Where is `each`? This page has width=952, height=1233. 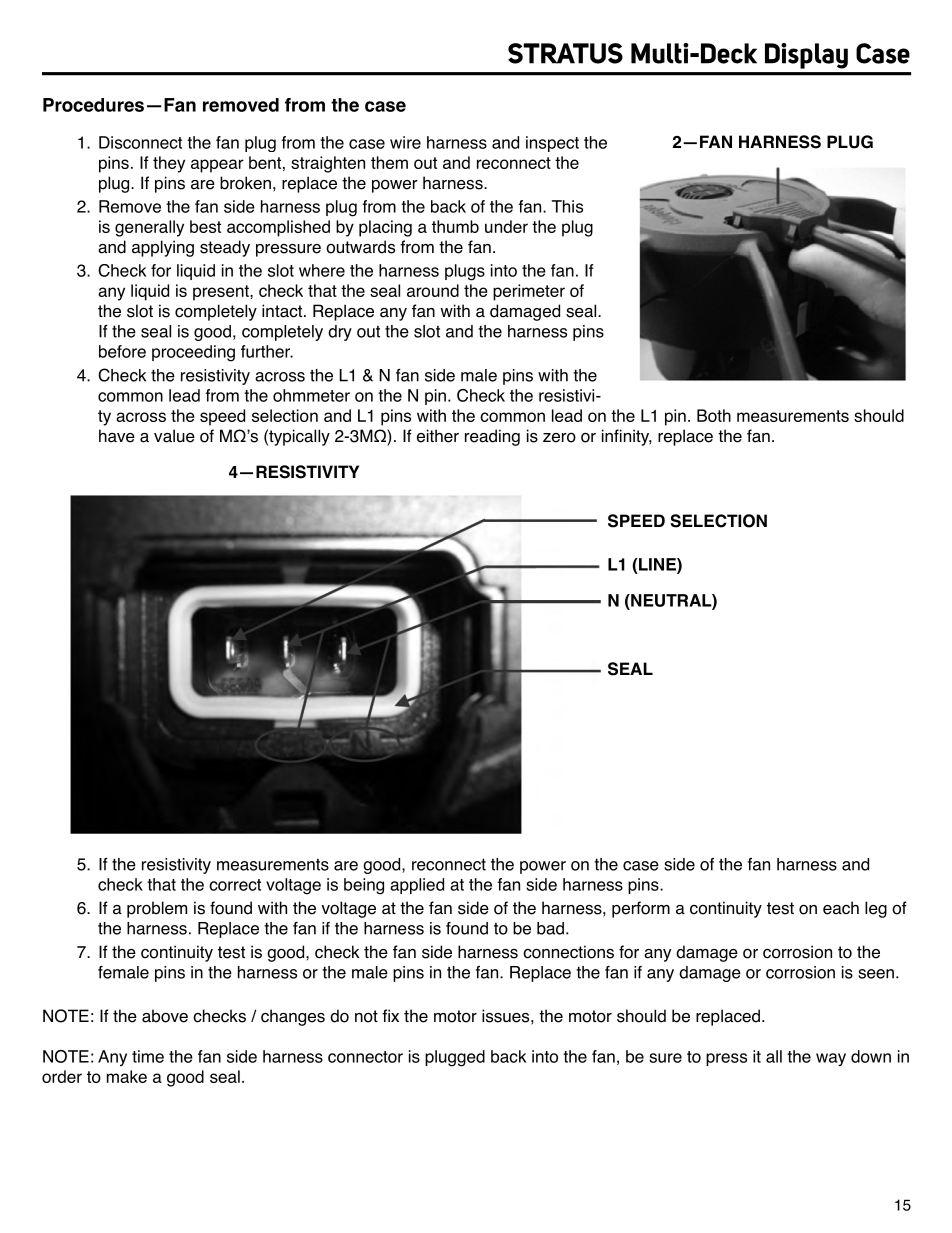
each is located at coordinates (841, 908).
